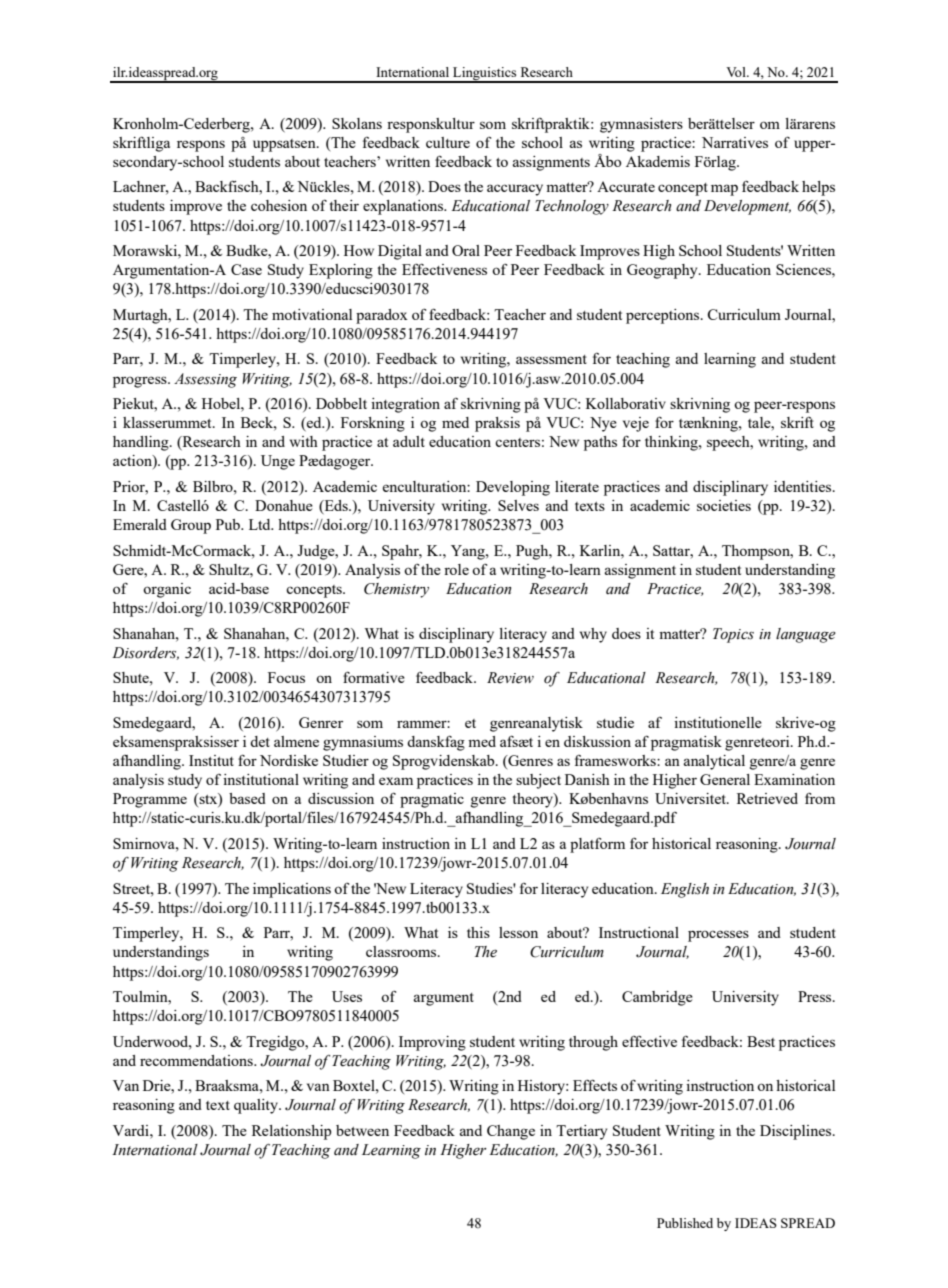 The height and width of the screenshot is (1288, 948). I want to click on Programme, so click(150, 800).
